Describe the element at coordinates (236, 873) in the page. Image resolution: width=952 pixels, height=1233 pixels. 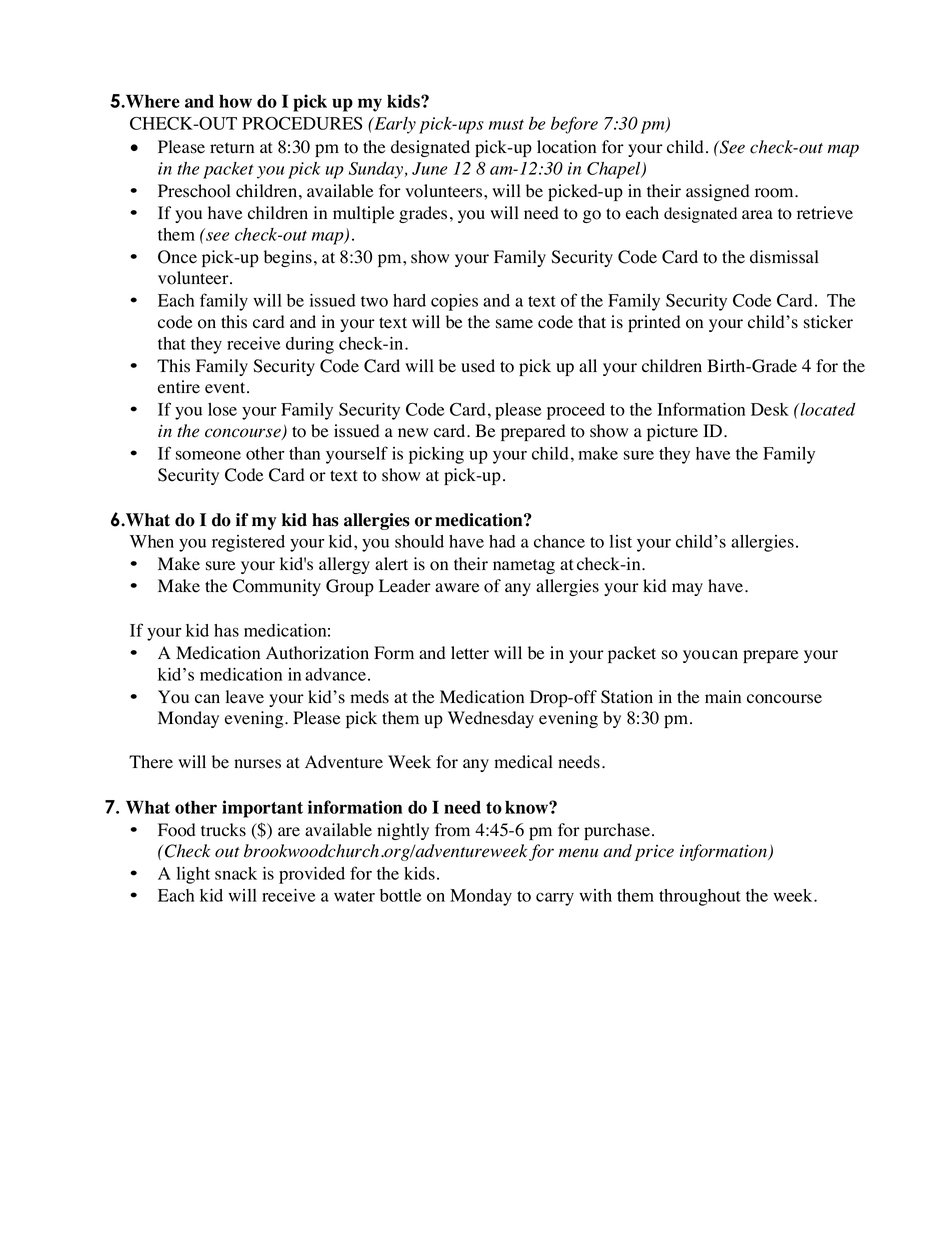
I see `snack` at that location.
